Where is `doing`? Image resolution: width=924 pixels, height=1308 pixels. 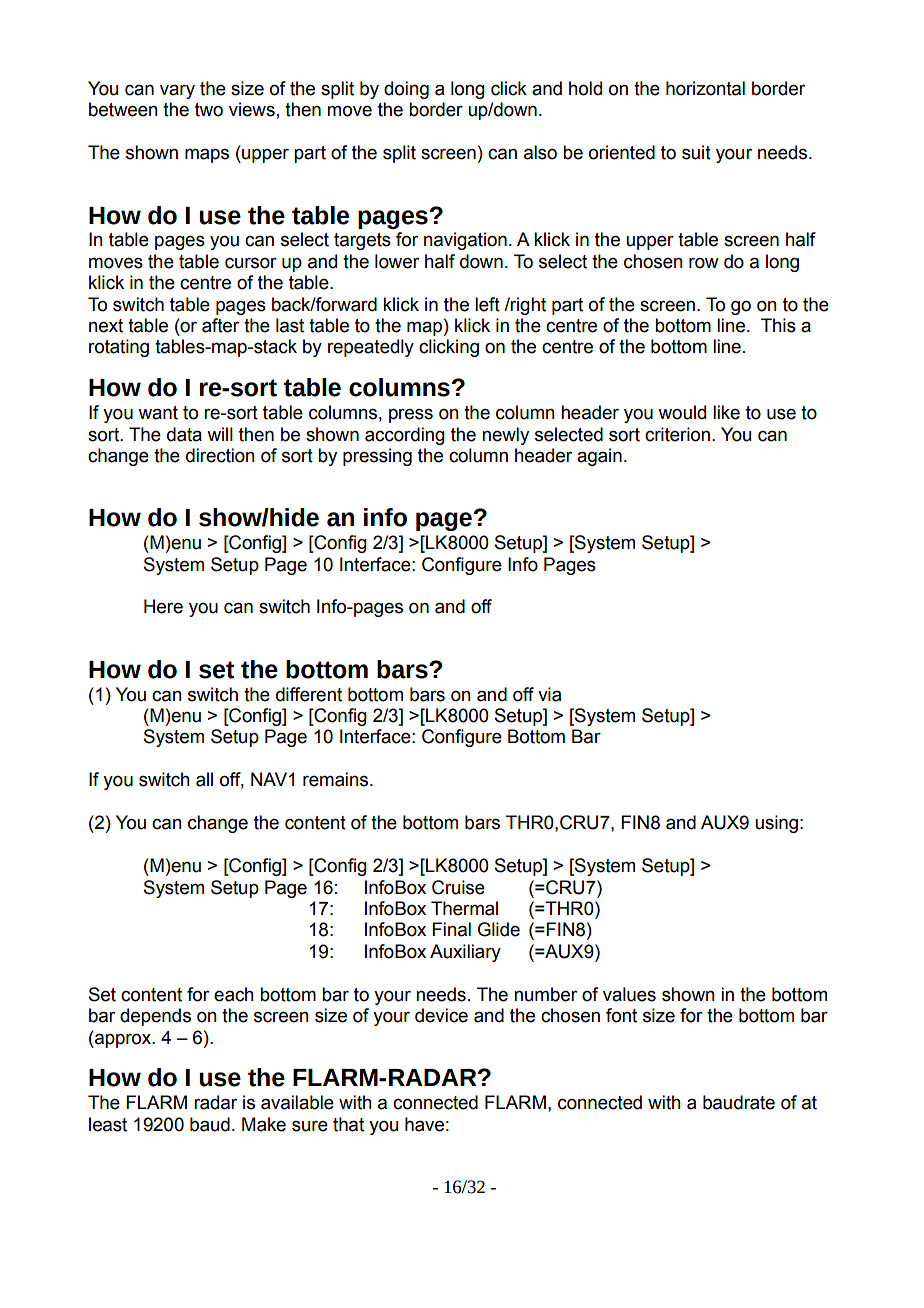
doing is located at coordinates (406, 90).
